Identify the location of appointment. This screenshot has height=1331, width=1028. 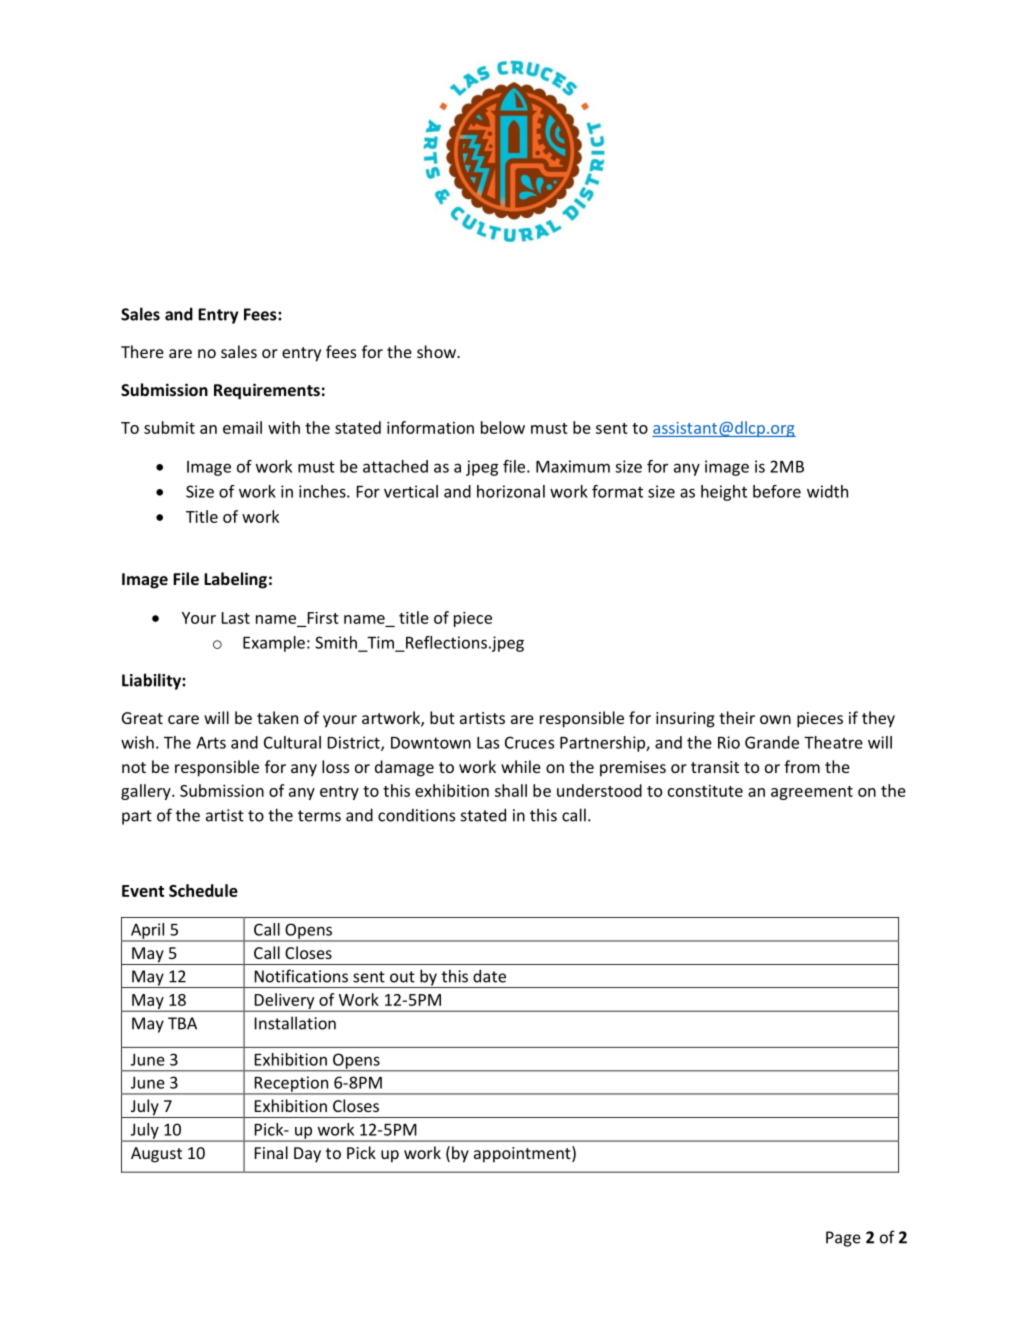
(523, 1154).
